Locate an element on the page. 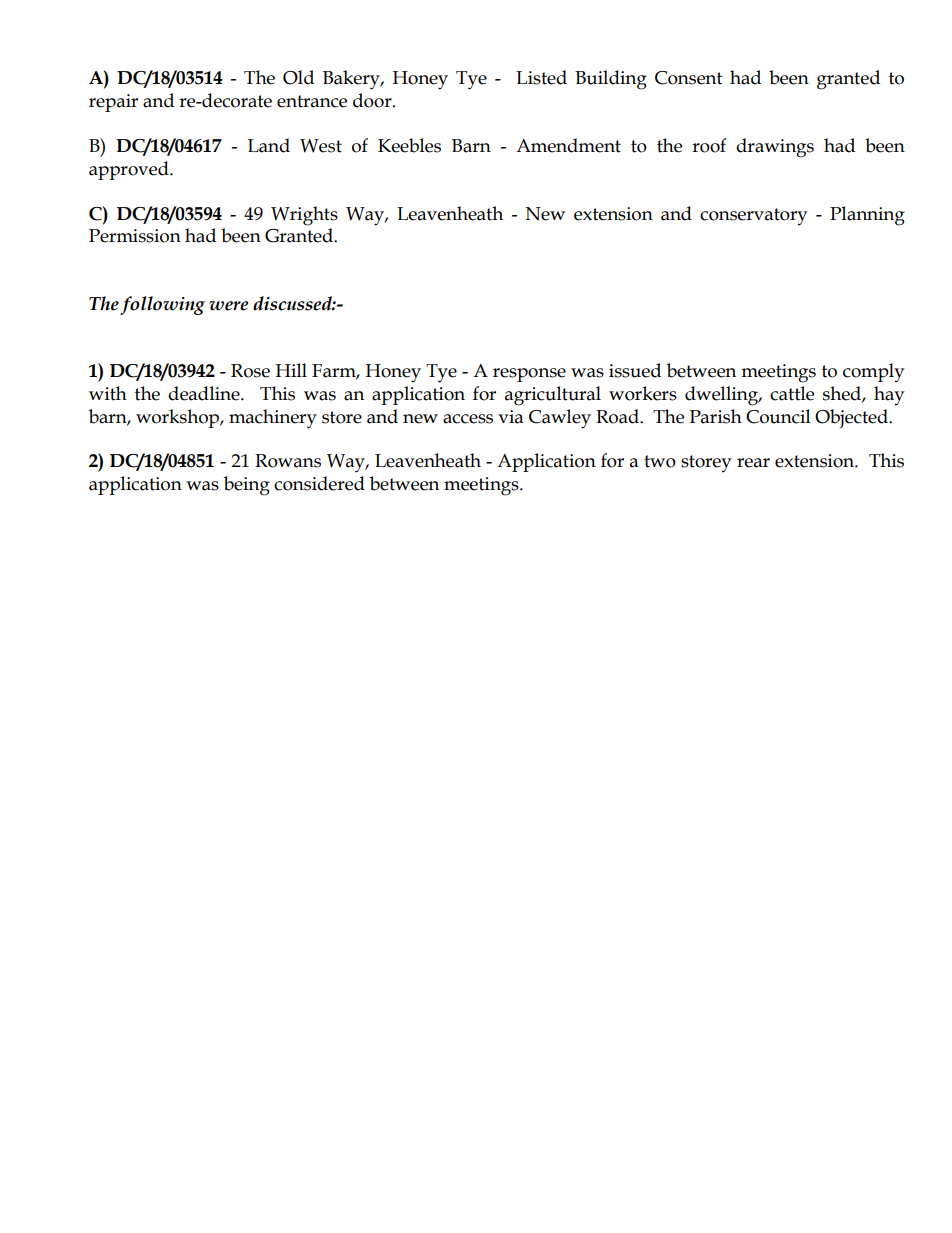  were is located at coordinates (228, 306).
